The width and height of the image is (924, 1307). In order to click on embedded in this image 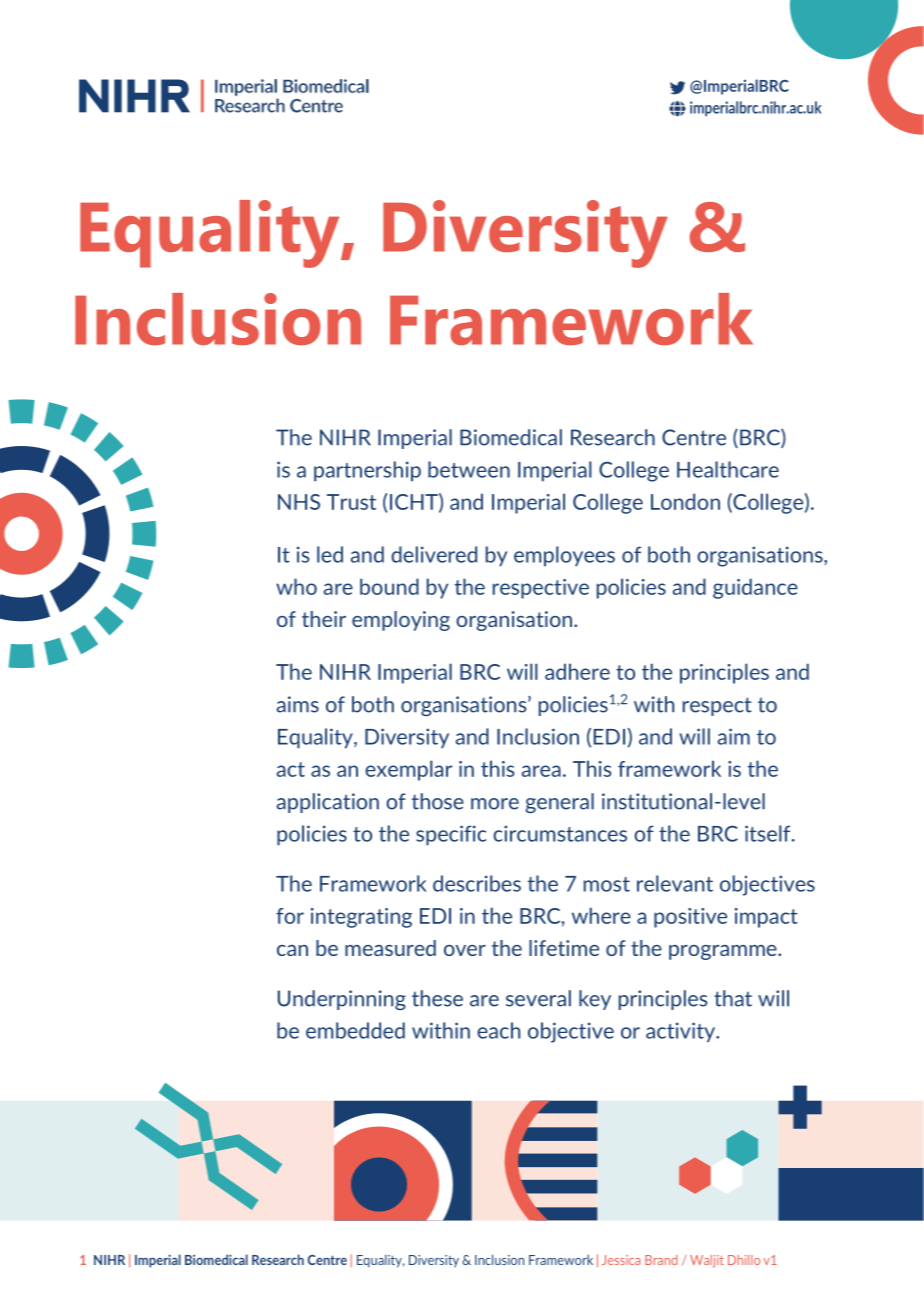, I will do `click(355, 1030)`.
